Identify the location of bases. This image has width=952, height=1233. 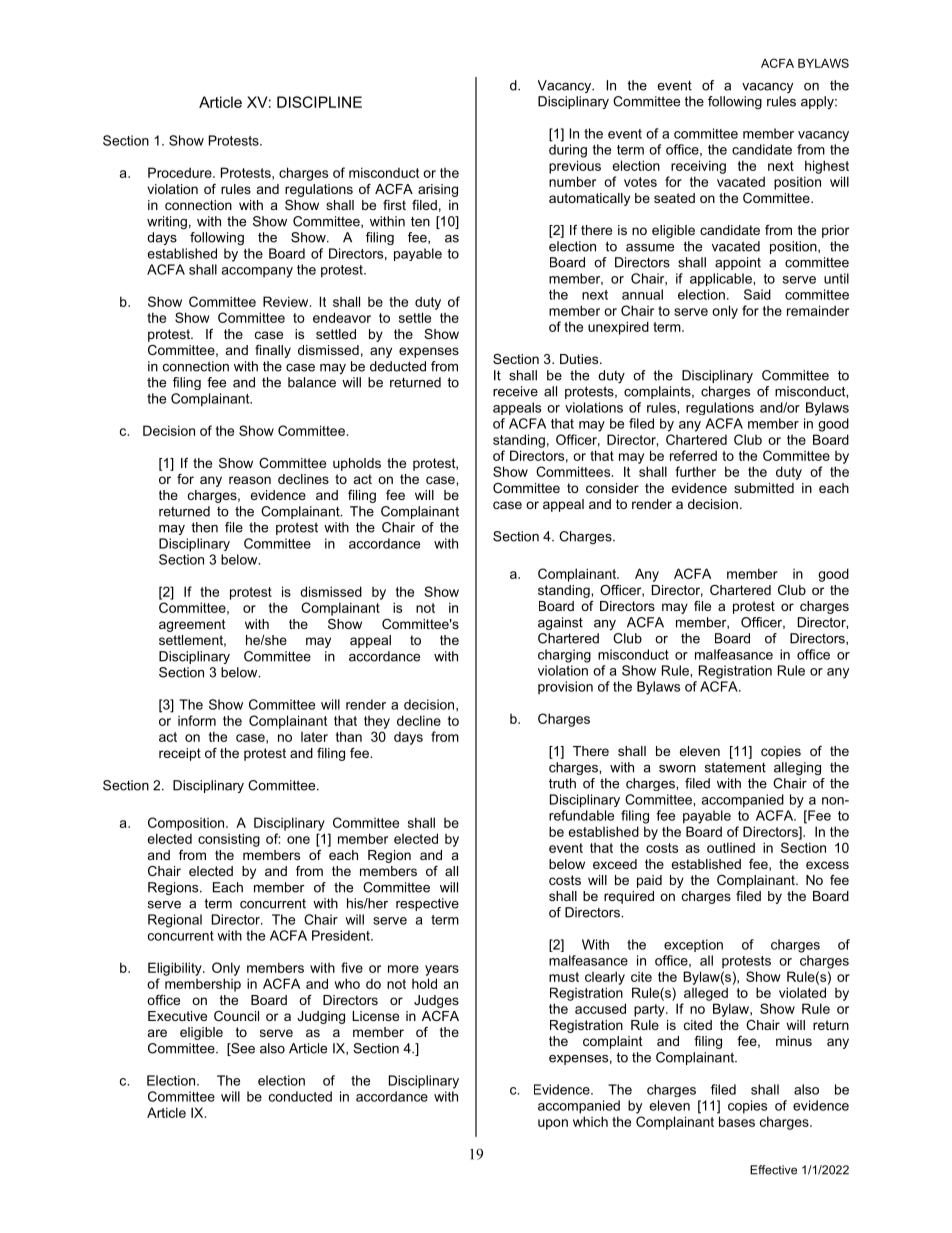
(737, 1121).
